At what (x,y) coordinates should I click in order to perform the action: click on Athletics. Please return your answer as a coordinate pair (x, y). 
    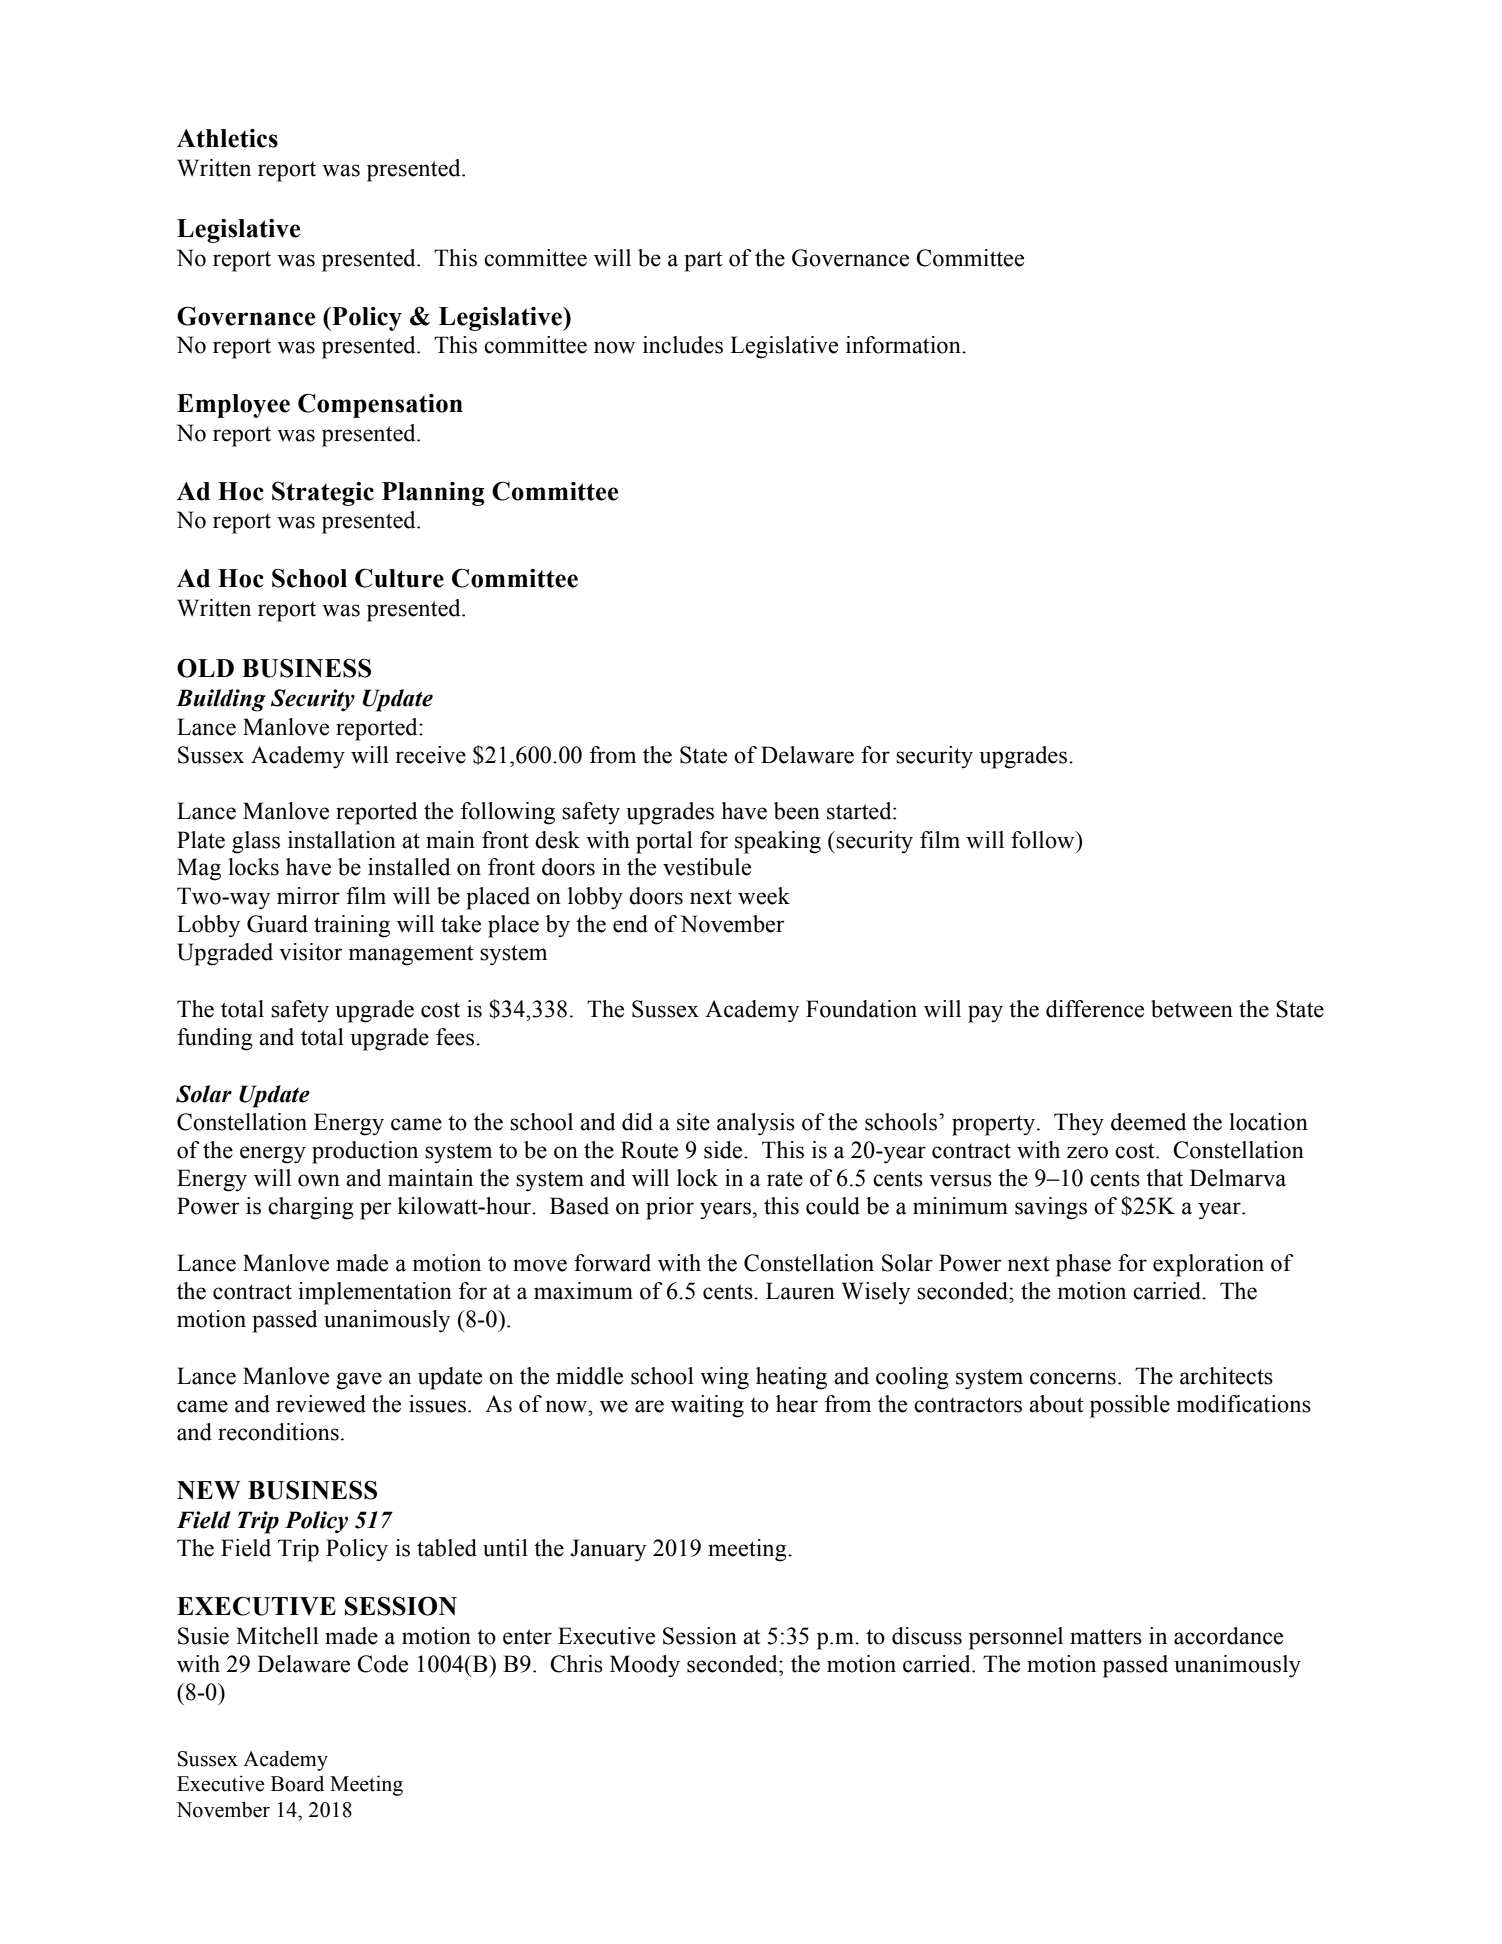
    Looking at the image, I should click on (227, 138).
